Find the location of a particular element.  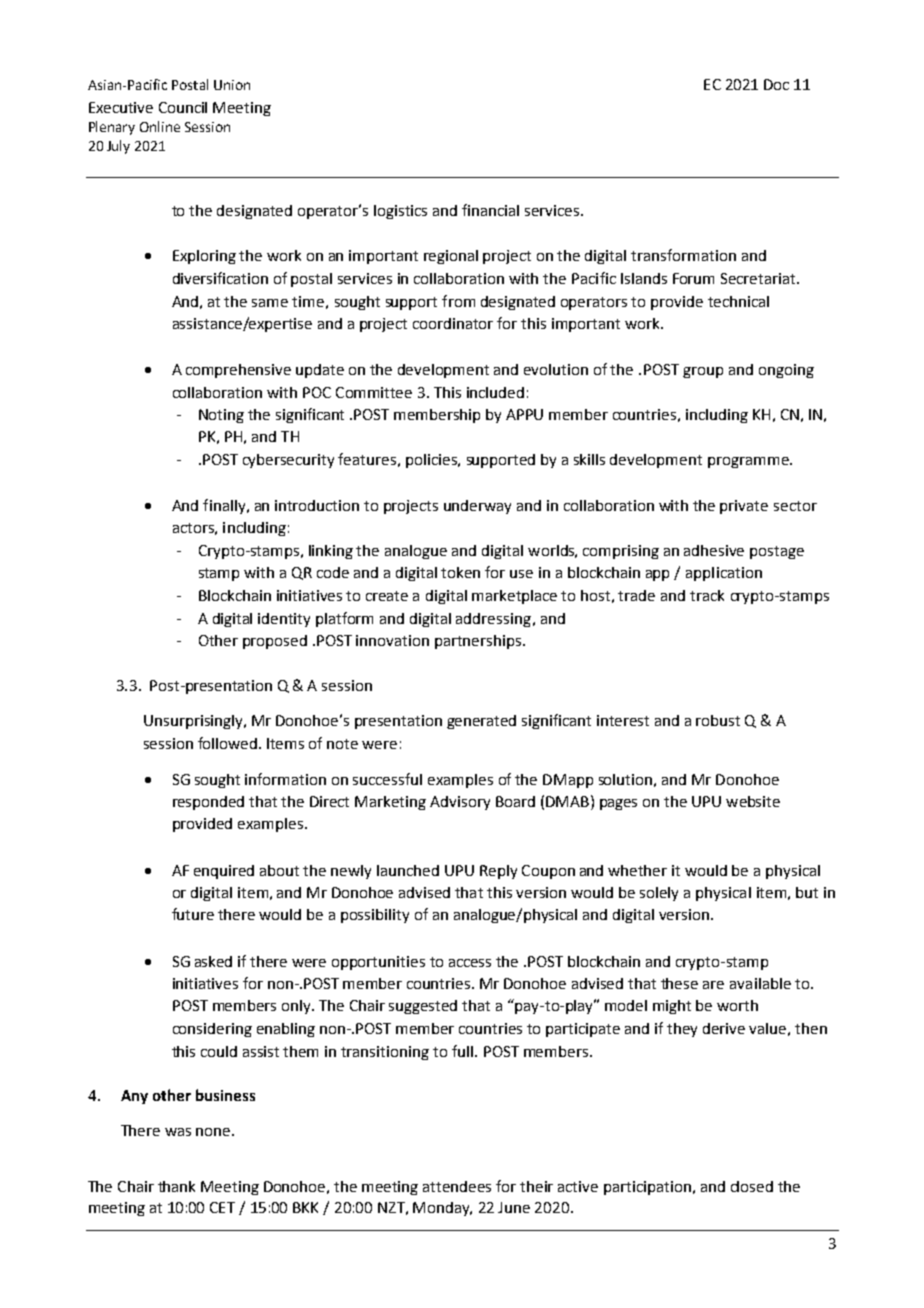

Council is located at coordinates (183, 107).
